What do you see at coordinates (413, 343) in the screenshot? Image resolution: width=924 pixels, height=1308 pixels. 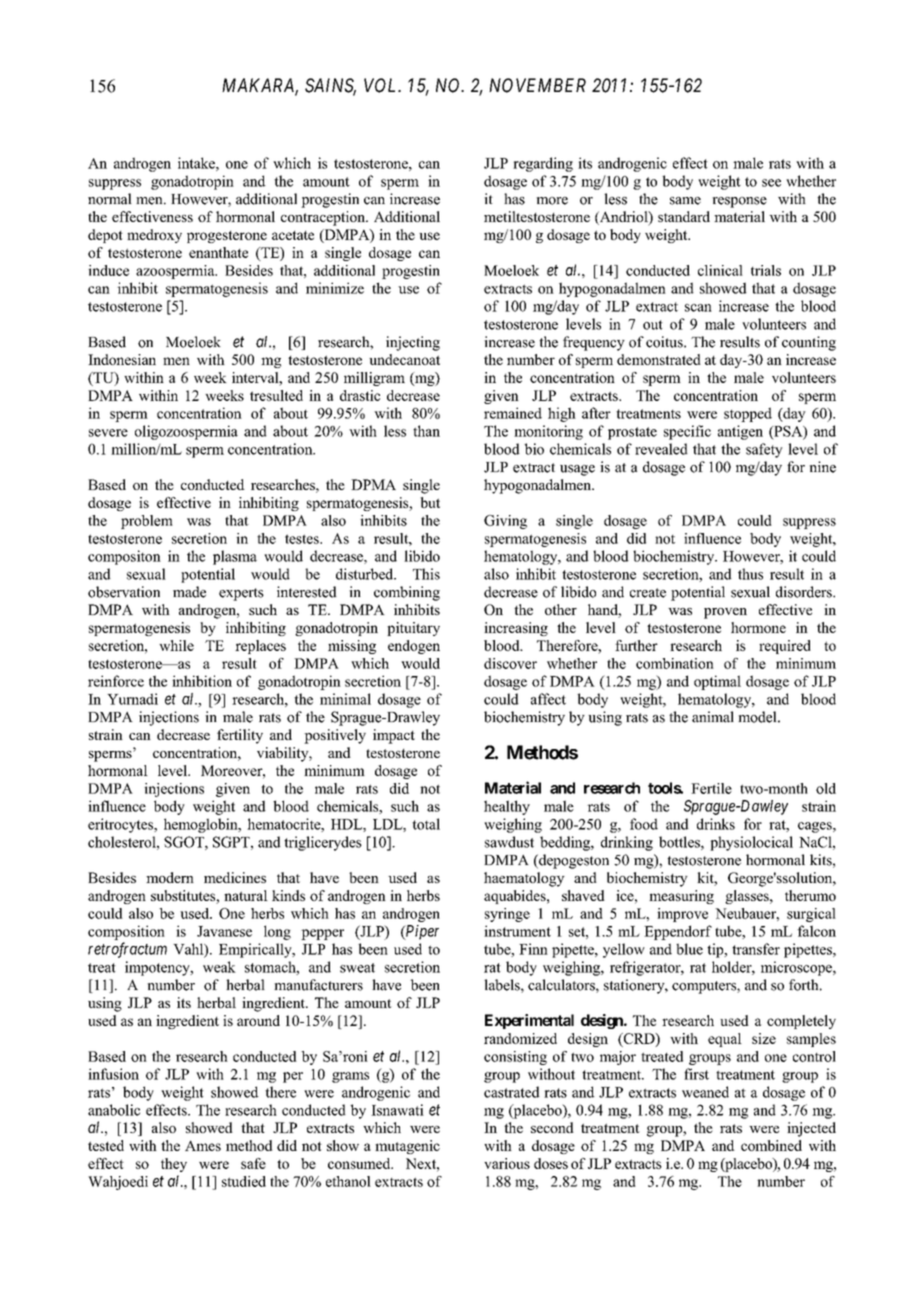 I see `injecting` at bounding box center [413, 343].
